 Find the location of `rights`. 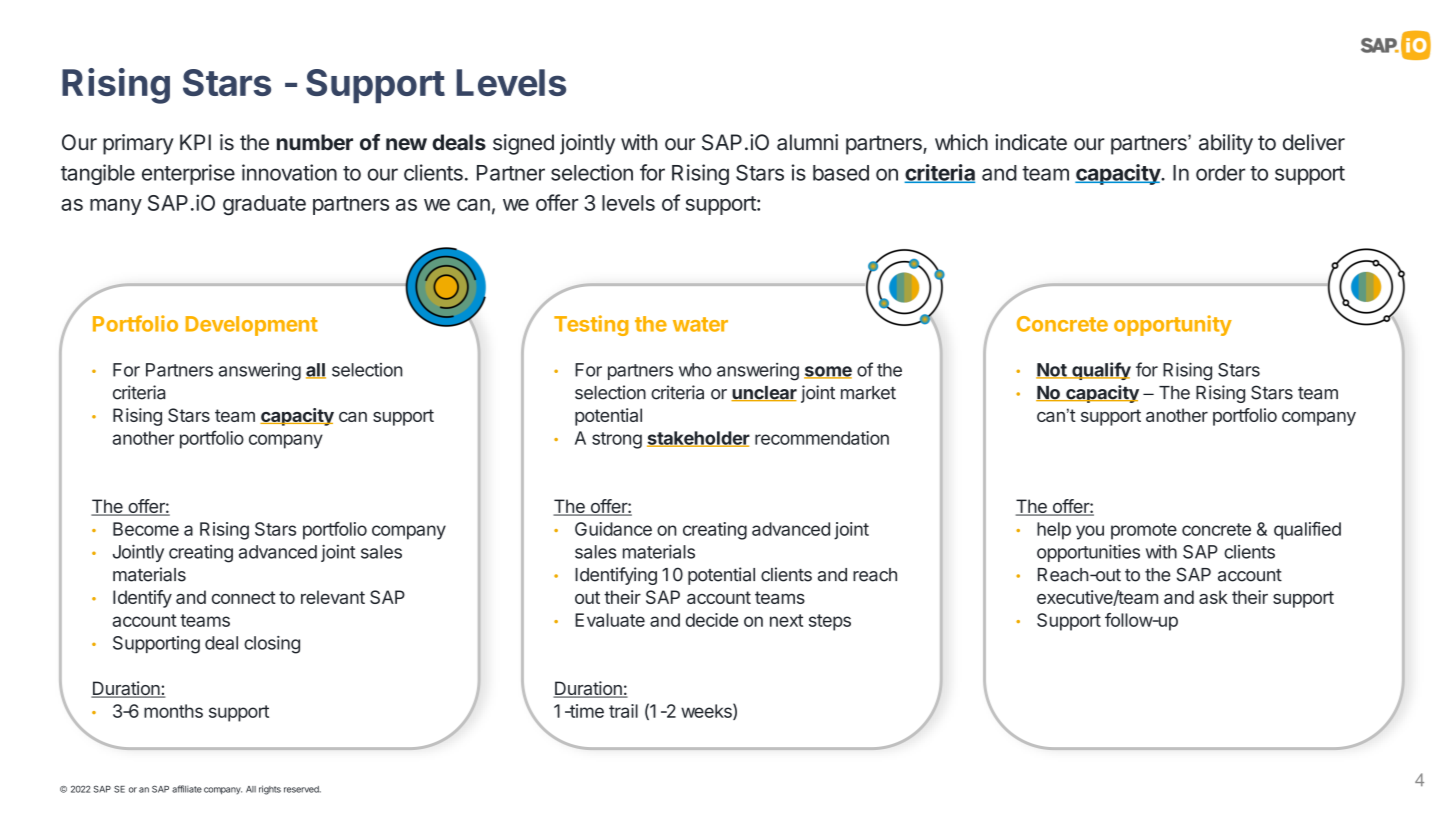

rights is located at coordinates (270, 790).
